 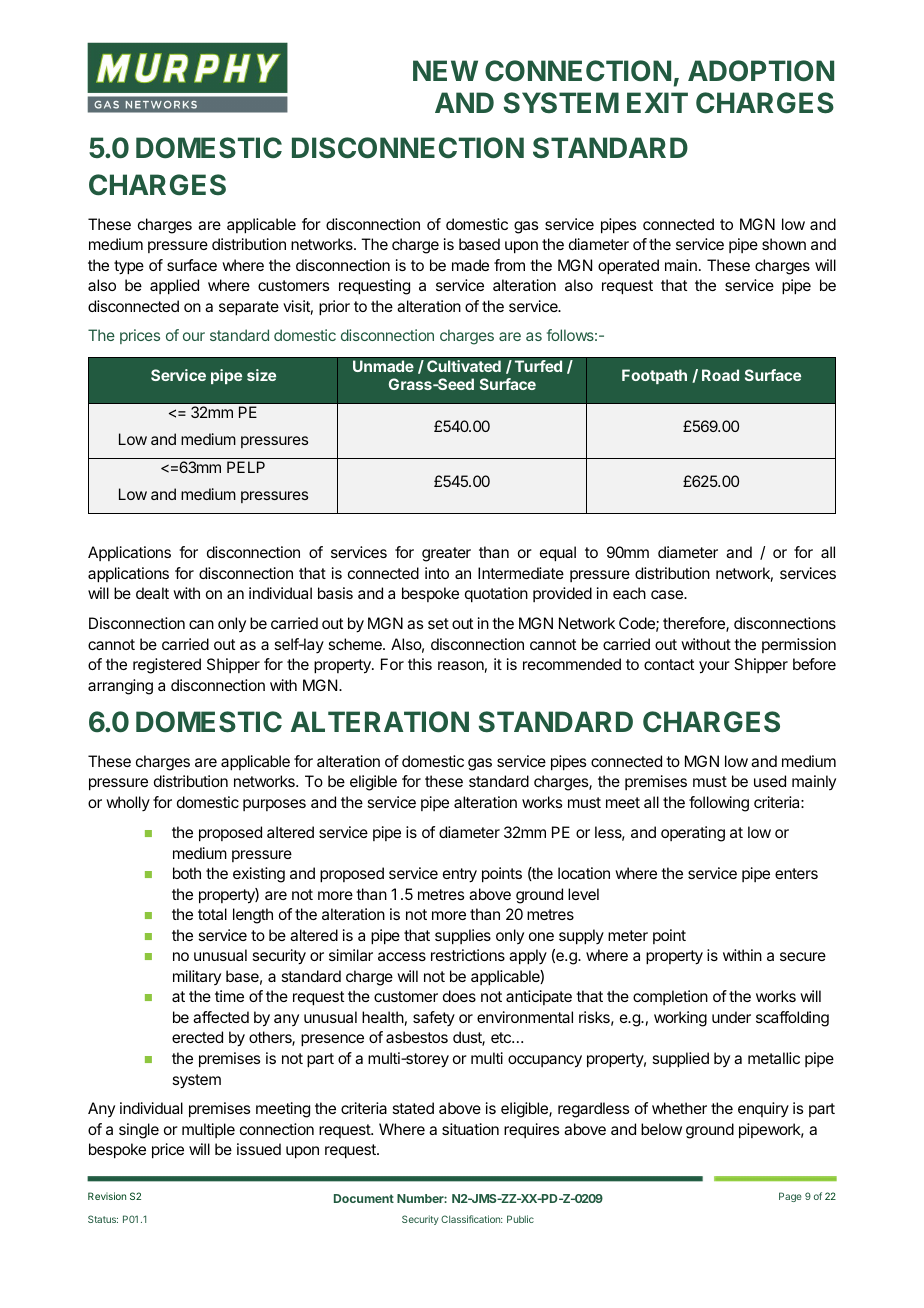 I want to click on registered, so click(x=167, y=666).
